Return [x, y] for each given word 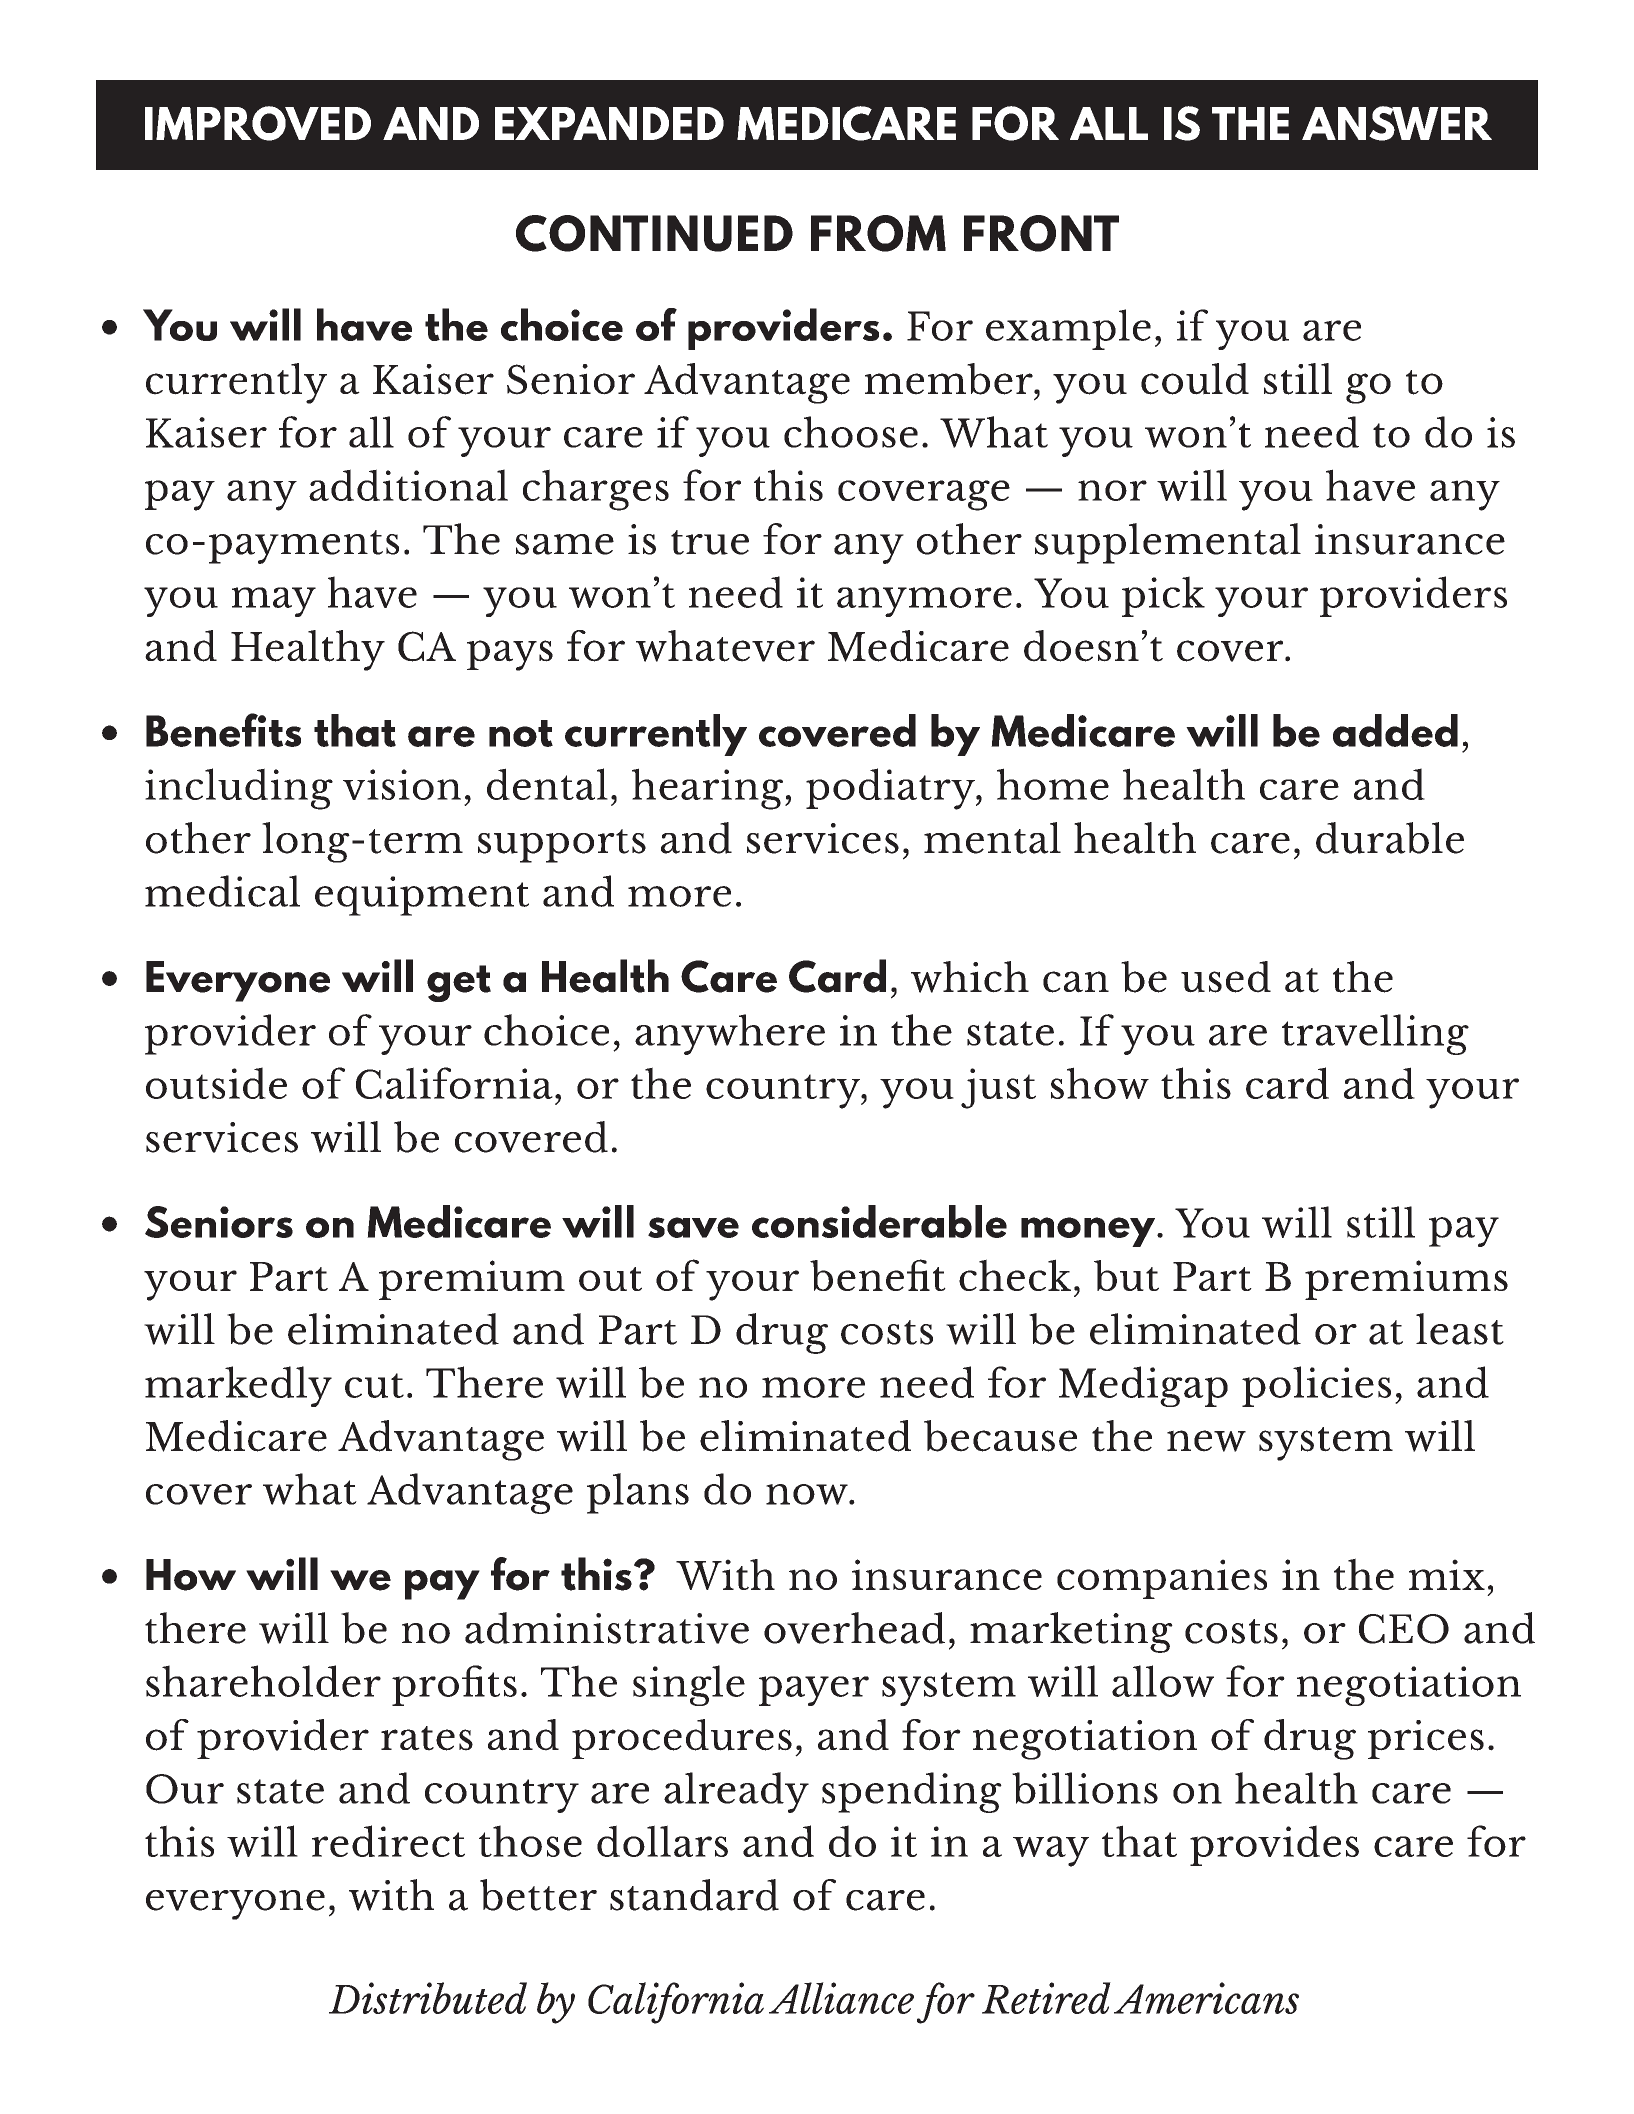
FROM [878, 233]
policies [1316, 1386]
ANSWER [1397, 123]
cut [374, 1385]
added [1395, 730]
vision [402, 784]
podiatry [891, 789]
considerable [879, 1221]
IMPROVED [258, 123]
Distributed [428, 1998]
